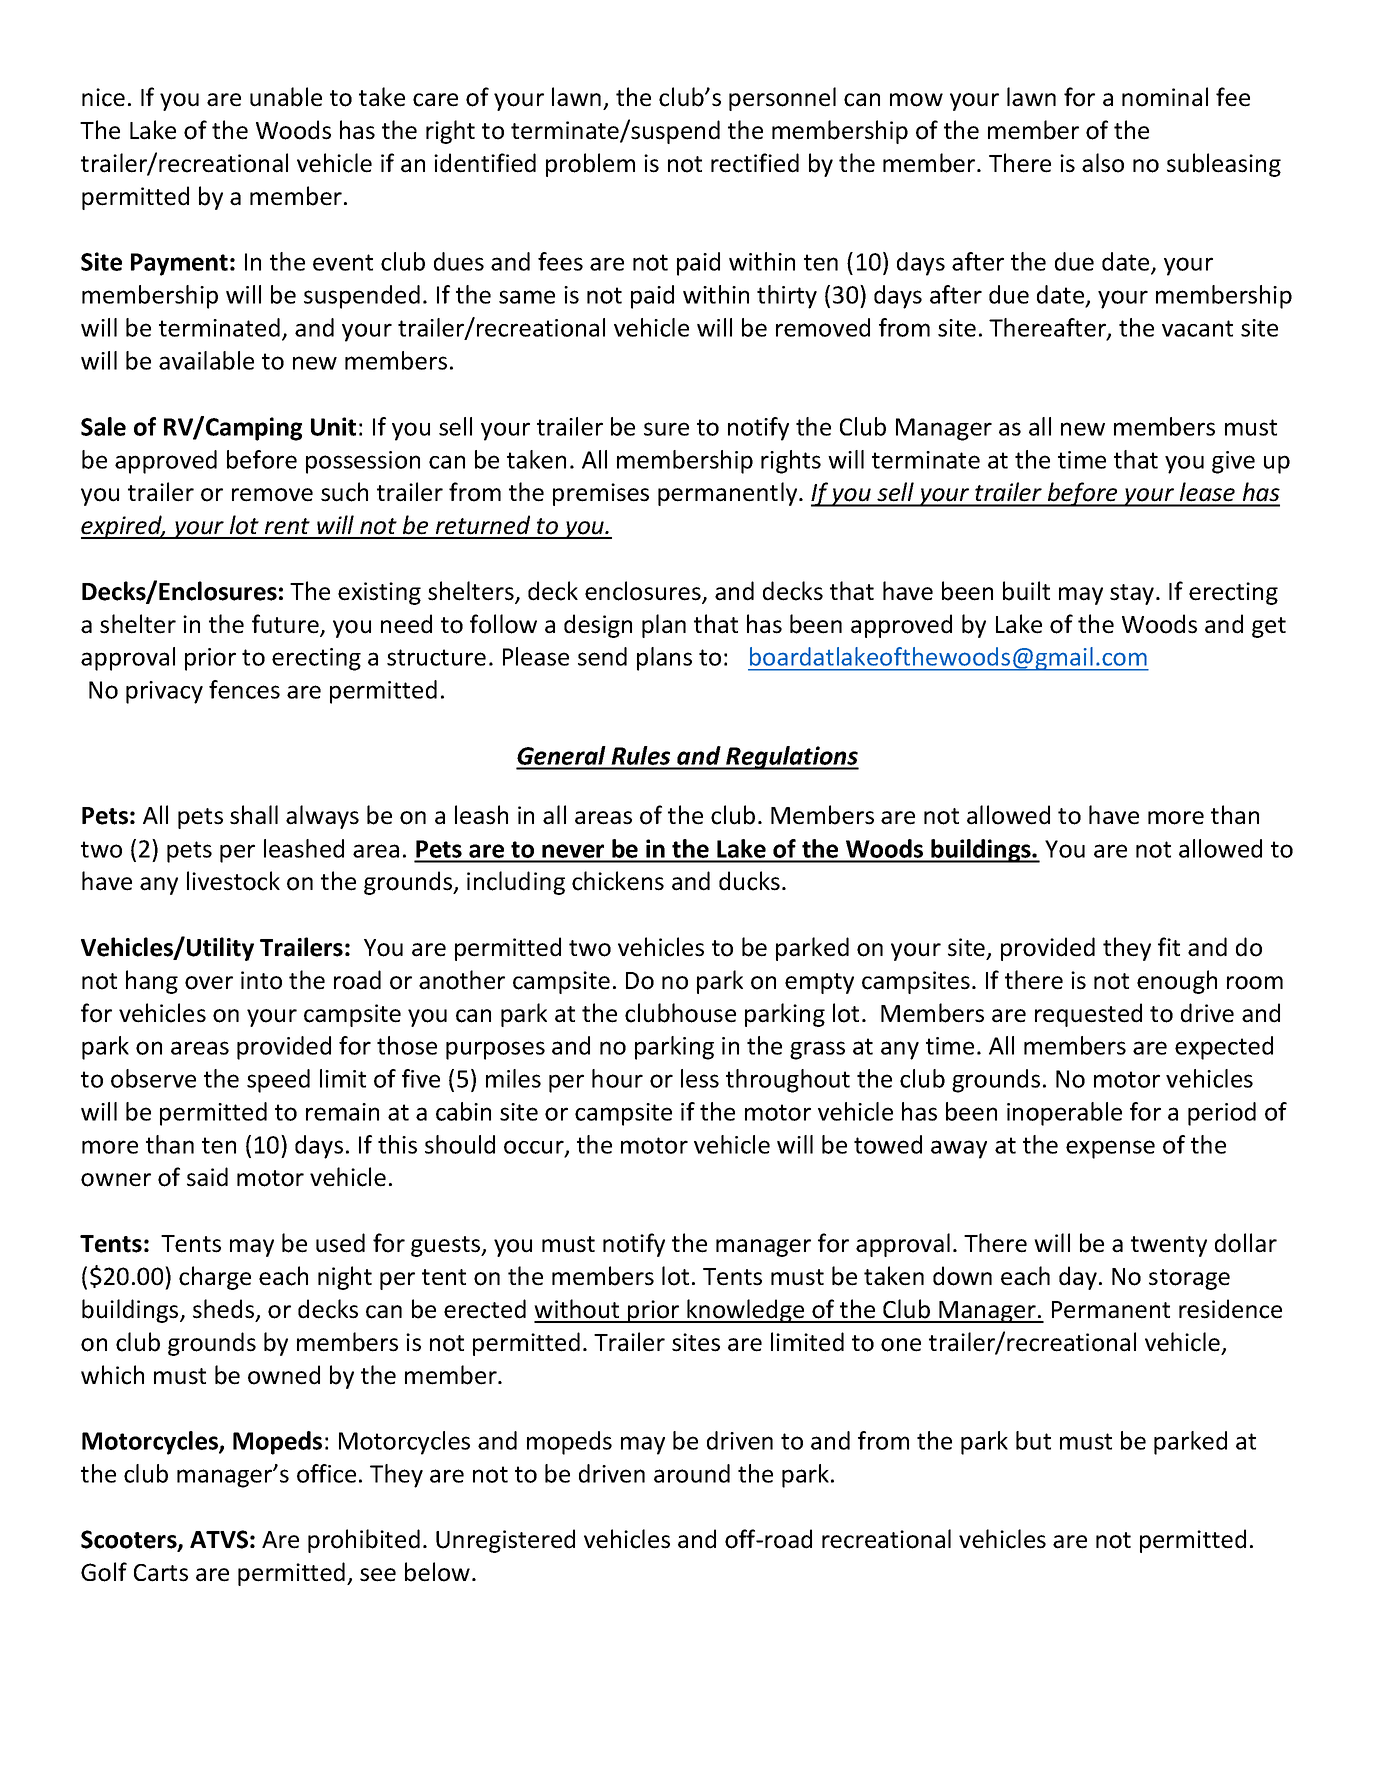 The height and width of the screenshot is (1779, 1375). Describe the element at coordinates (244, 689) in the screenshot. I see `fences` at that location.
